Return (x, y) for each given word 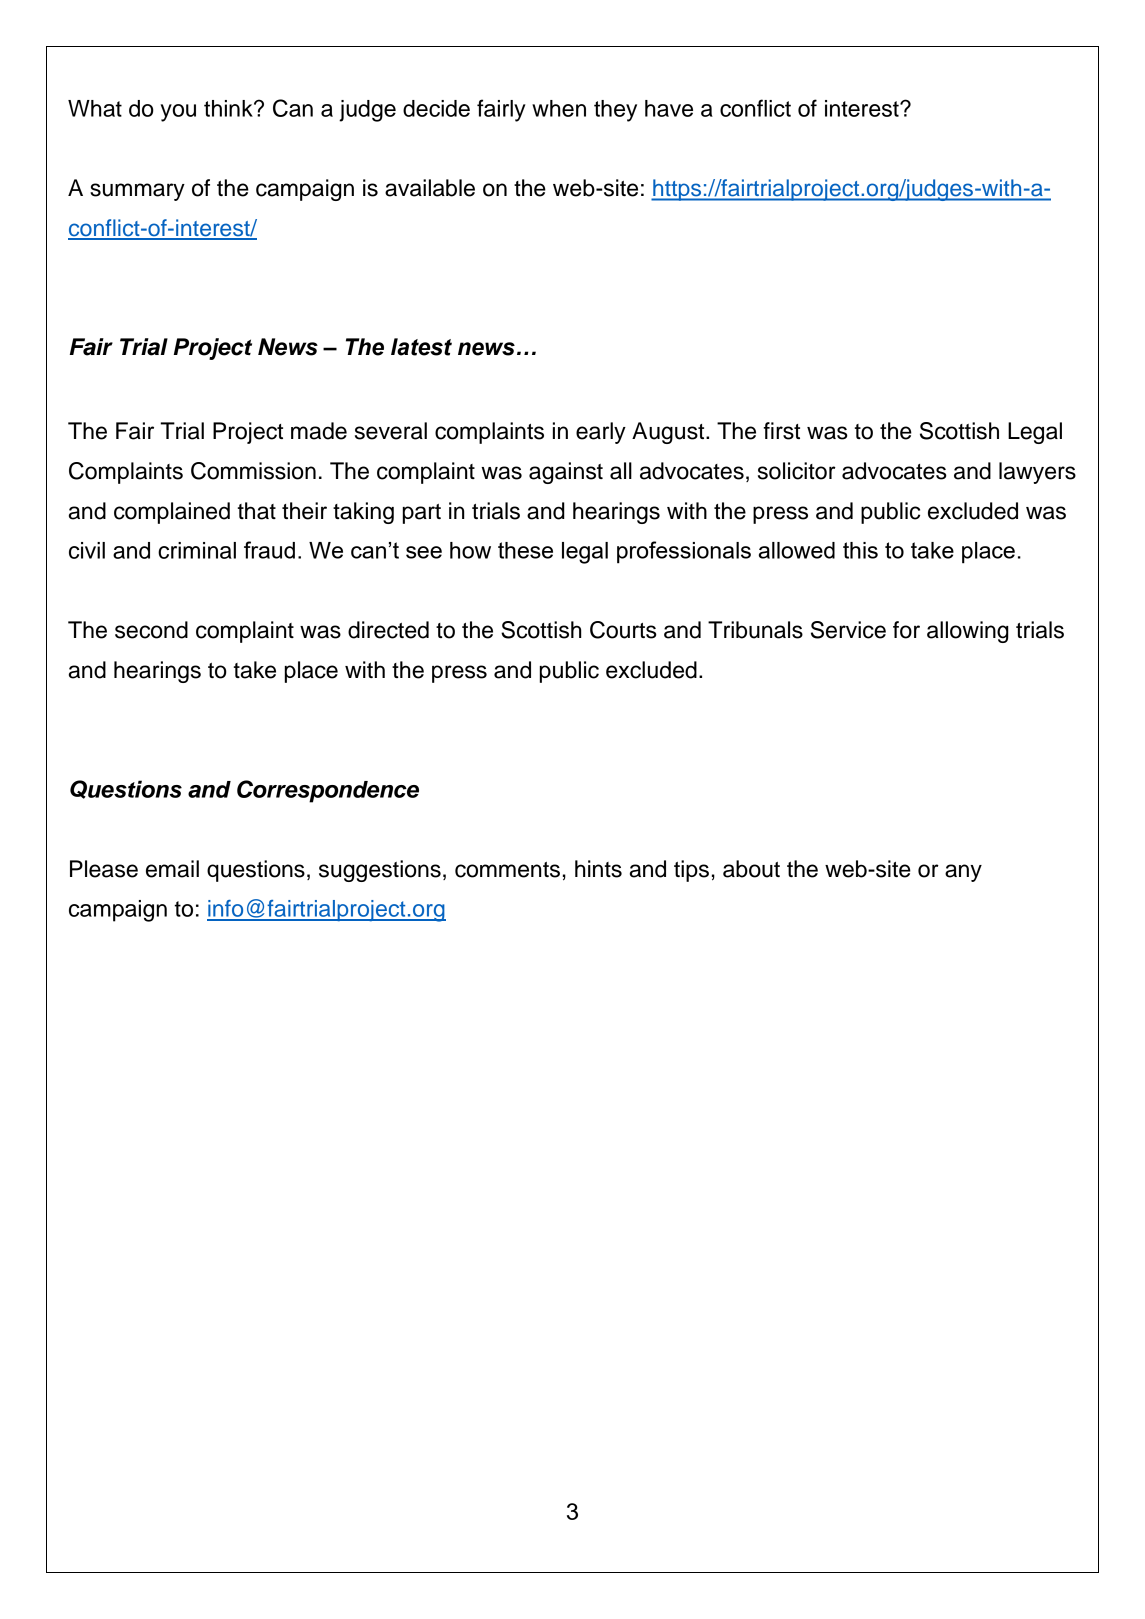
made (319, 431)
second (151, 630)
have (669, 108)
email (172, 869)
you (178, 113)
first (781, 431)
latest (421, 347)
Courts (623, 630)
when (559, 108)
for (906, 630)
